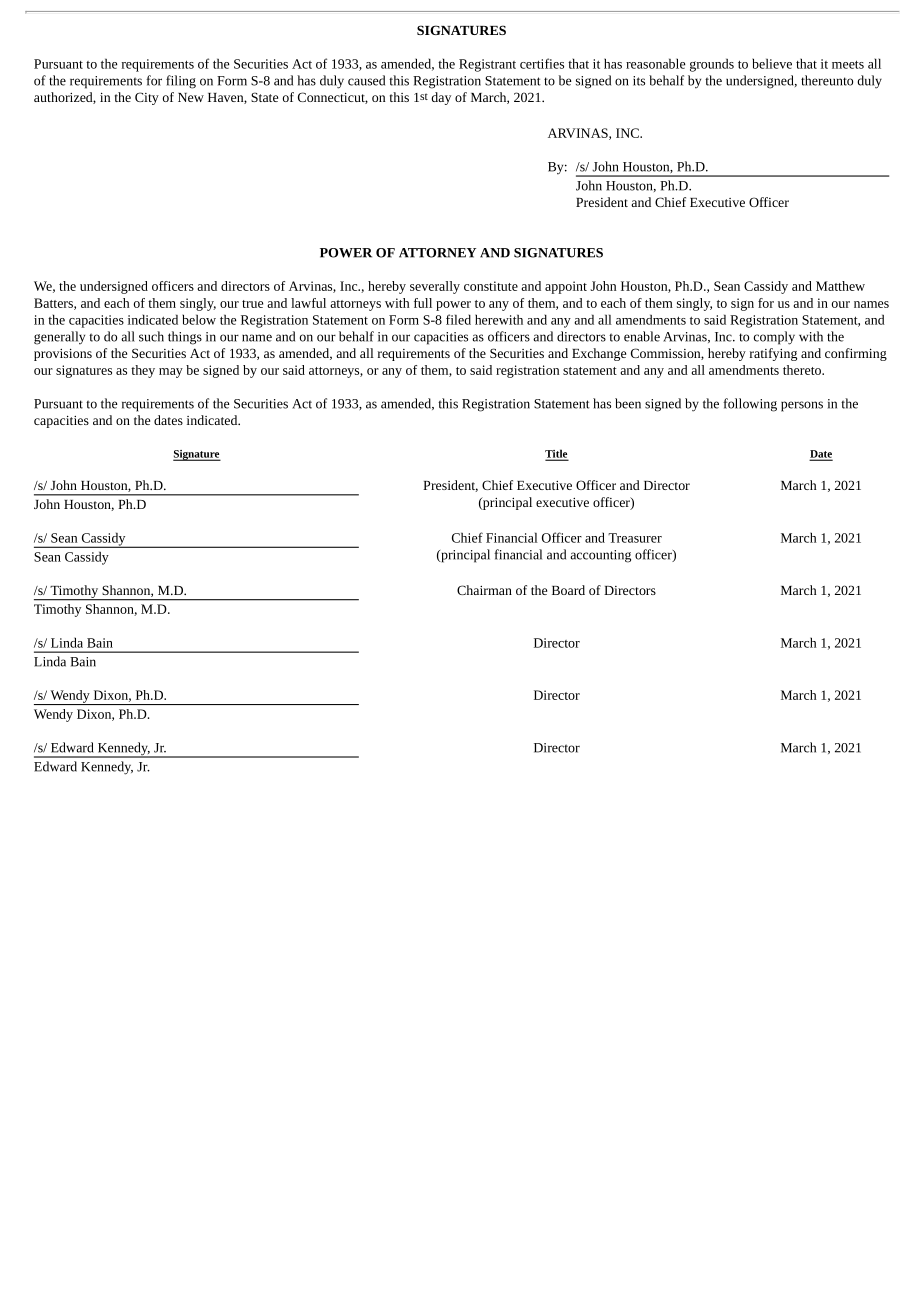 The height and width of the screenshot is (1308, 924). I want to click on filing, so click(181, 82).
